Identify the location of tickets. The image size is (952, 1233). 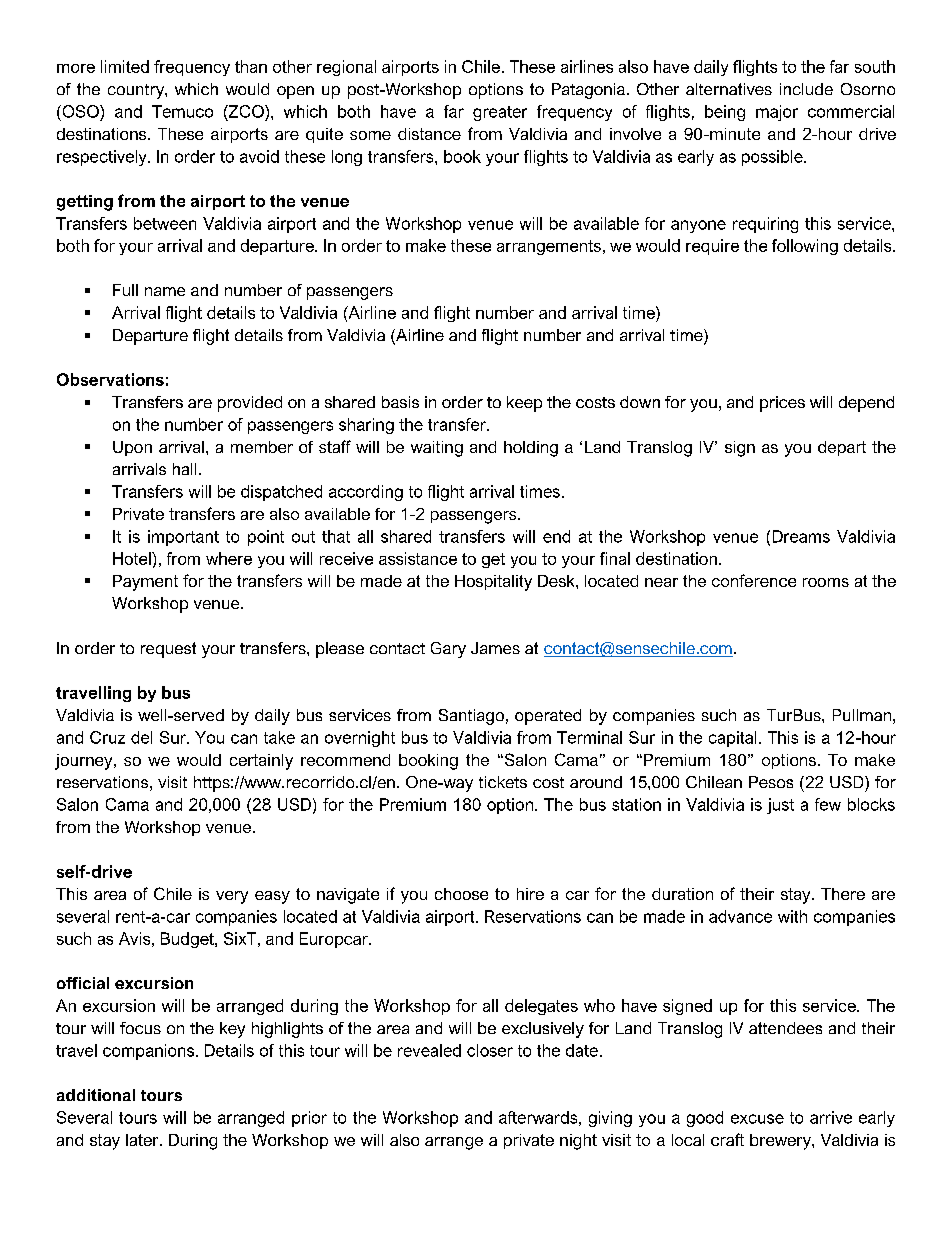
(503, 782).
